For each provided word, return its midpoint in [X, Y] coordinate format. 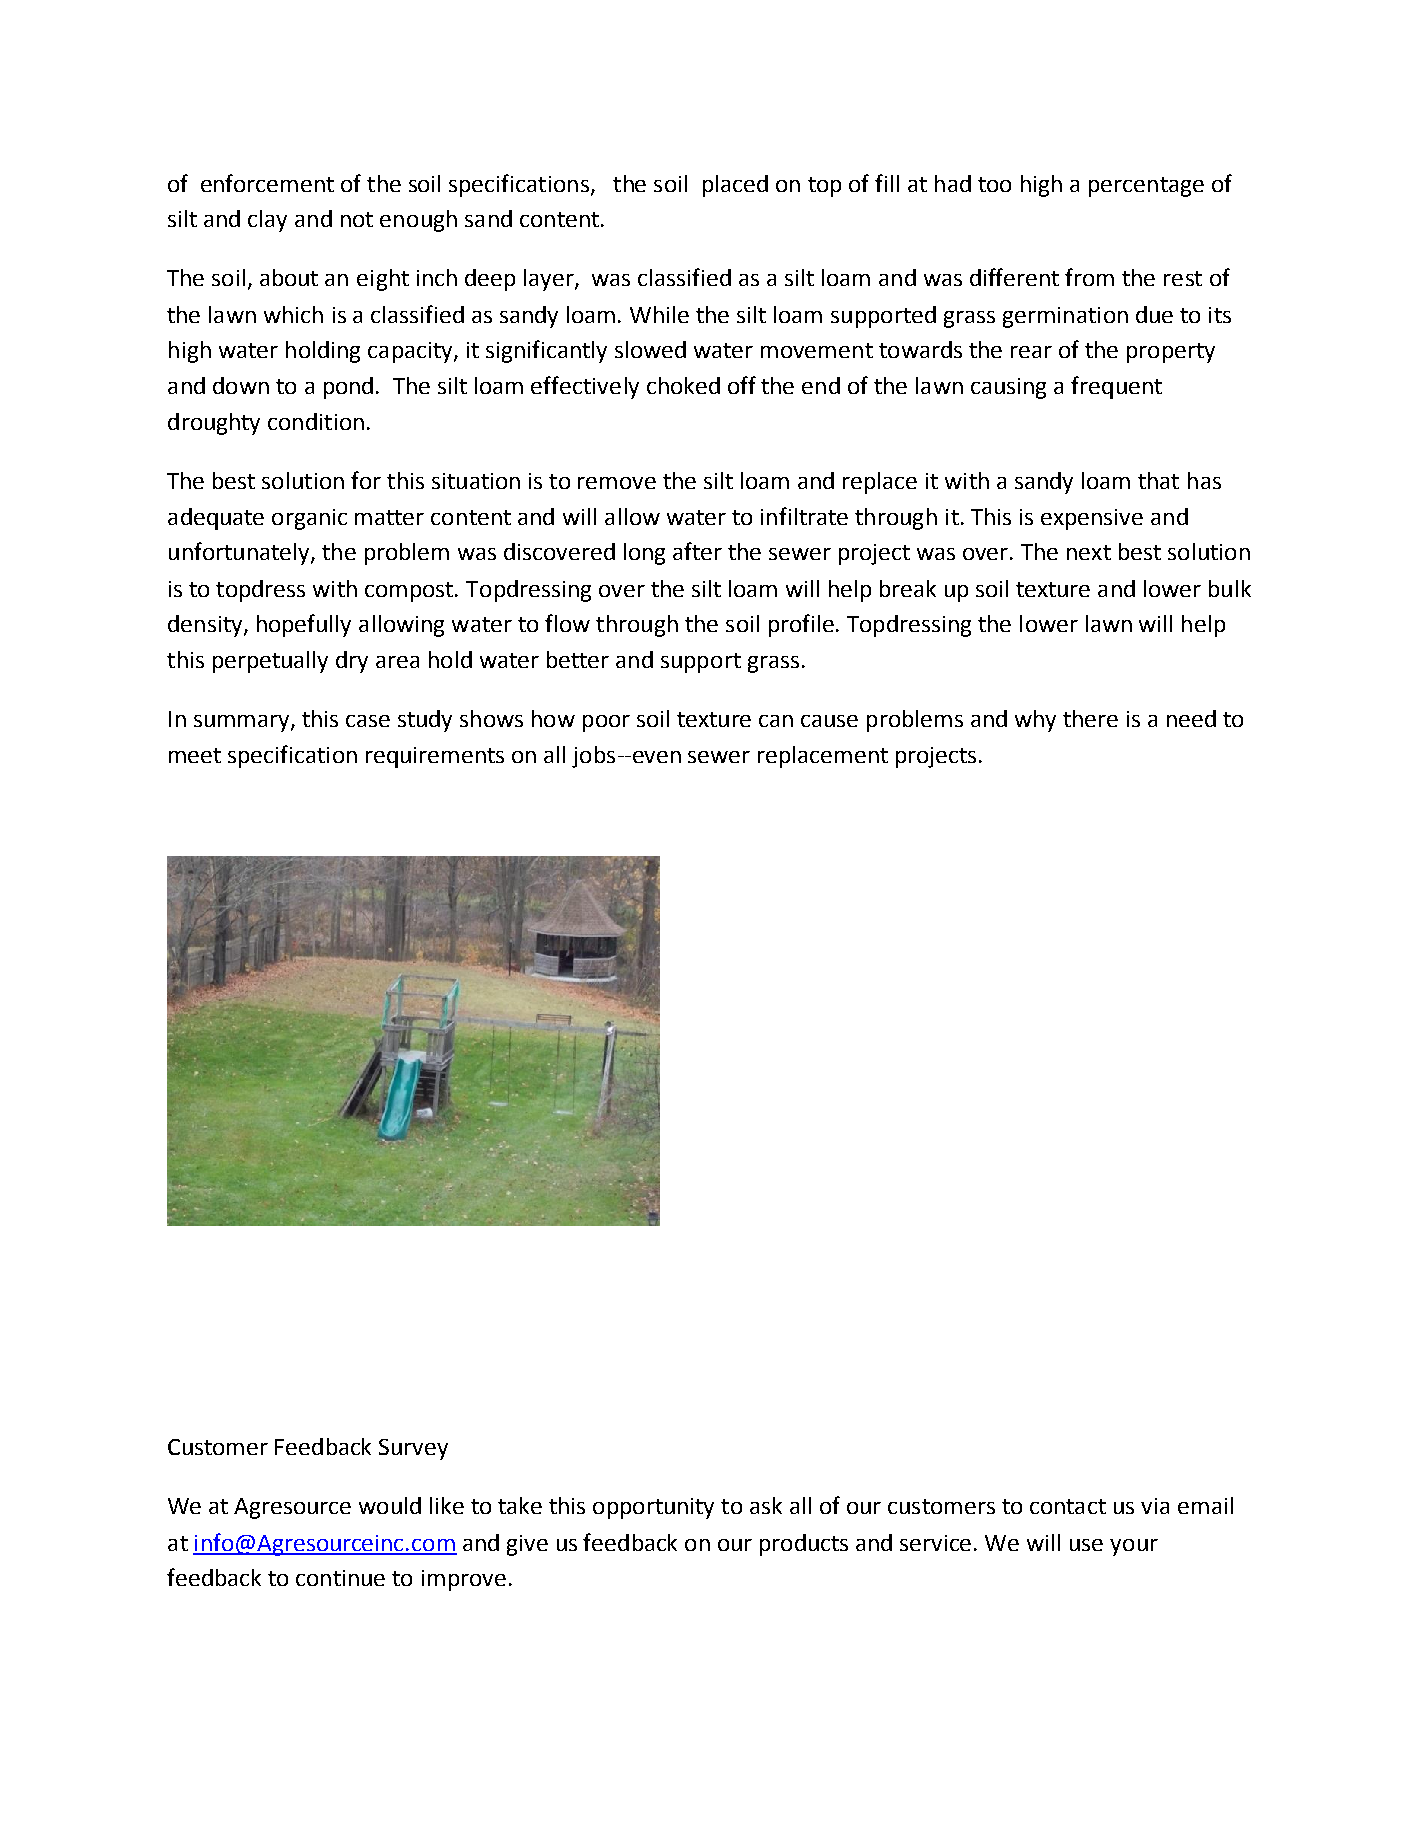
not [357, 219]
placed [735, 186]
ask [766, 1505]
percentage [1146, 187]
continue [340, 1578]
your [1134, 1547]
